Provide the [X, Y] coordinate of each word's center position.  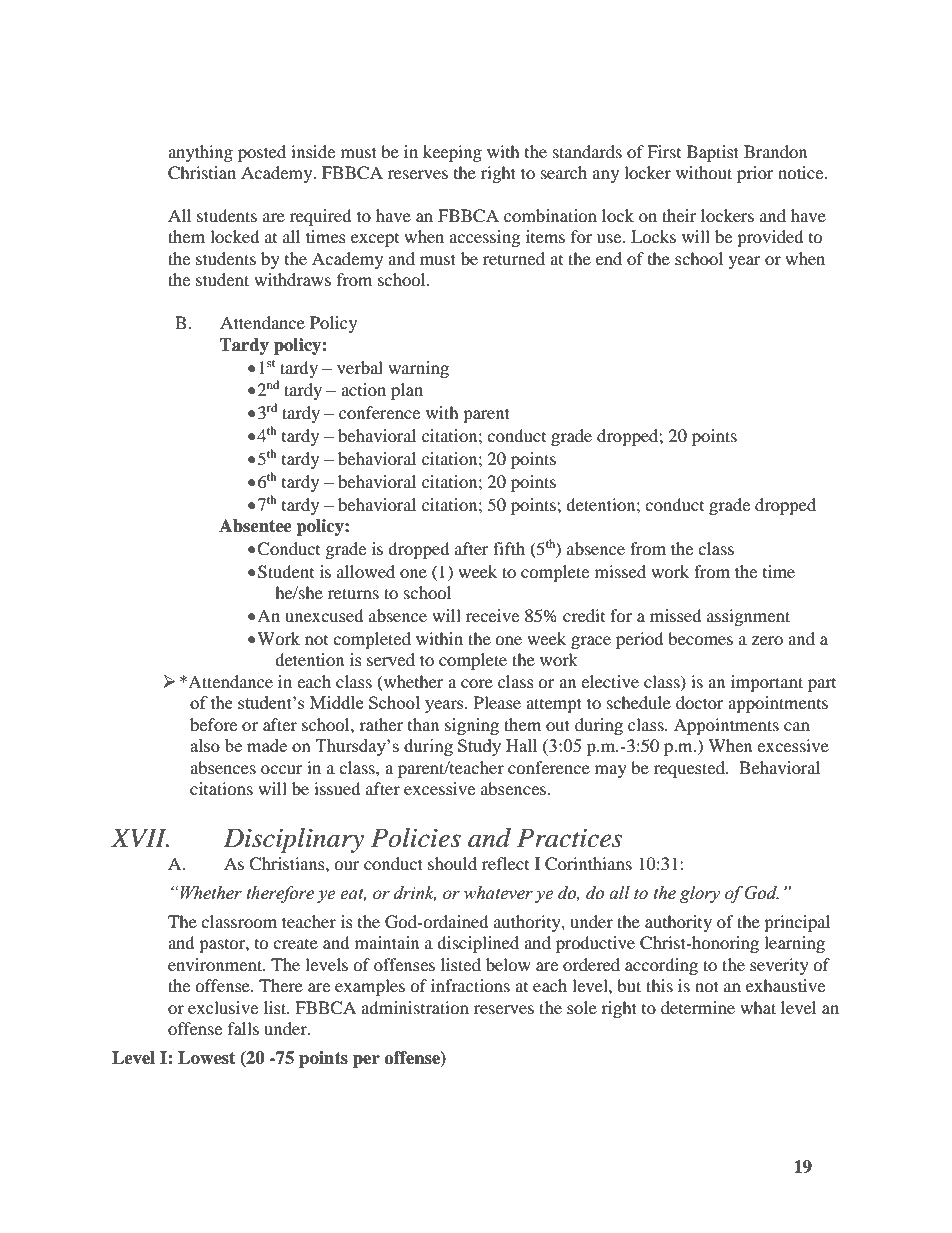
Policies [416, 838]
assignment [748, 617]
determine [698, 1007]
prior [755, 174]
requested [691, 769]
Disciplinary [294, 840]
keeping [452, 153]
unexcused [324, 615]
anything [200, 153]
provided [770, 238]
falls [243, 1028]
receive [492, 615]
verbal [360, 367]
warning [418, 369]
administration [415, 1007]
